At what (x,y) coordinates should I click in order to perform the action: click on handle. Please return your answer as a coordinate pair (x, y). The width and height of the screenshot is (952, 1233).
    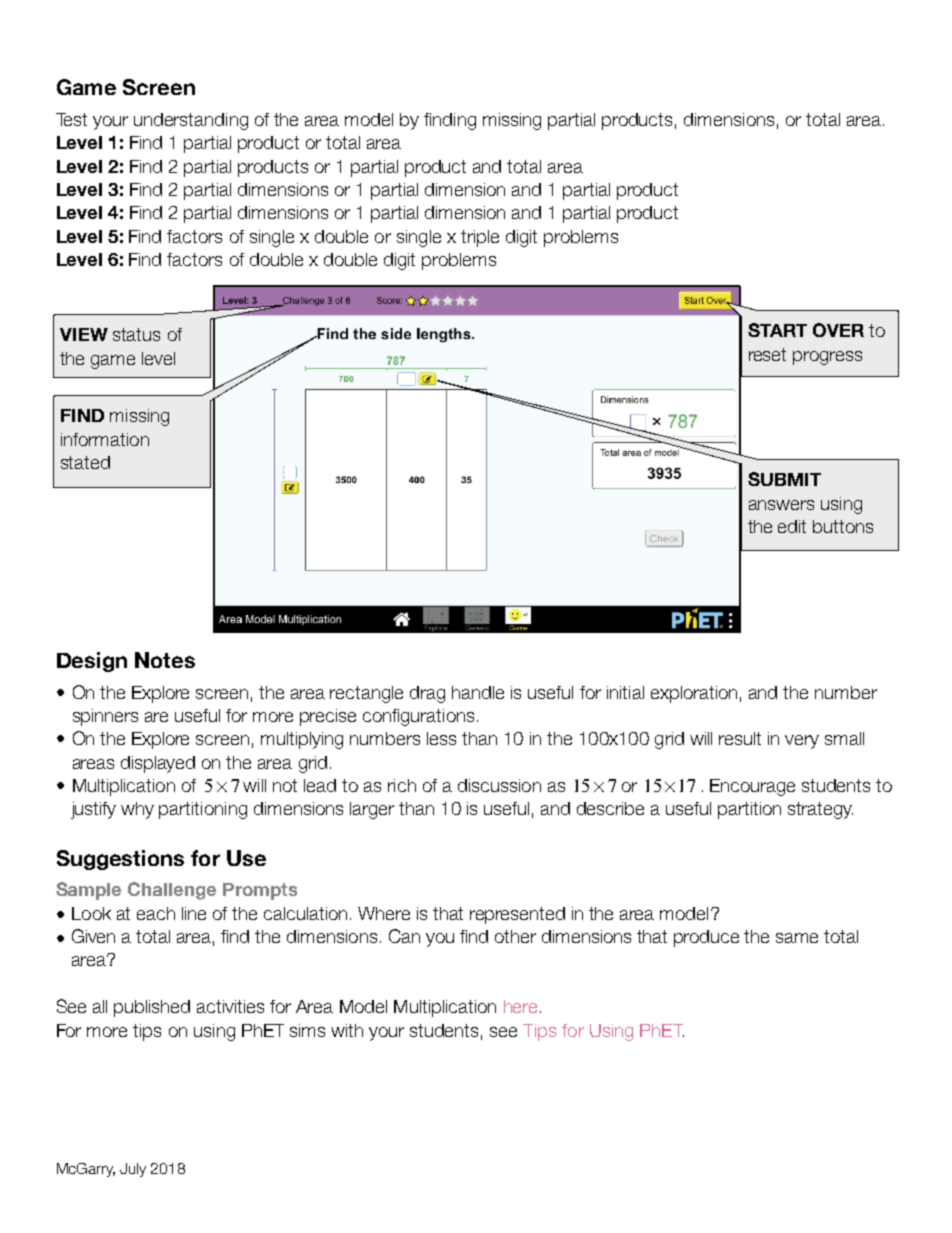
    Looking at the image, I should click on (478, 692).
